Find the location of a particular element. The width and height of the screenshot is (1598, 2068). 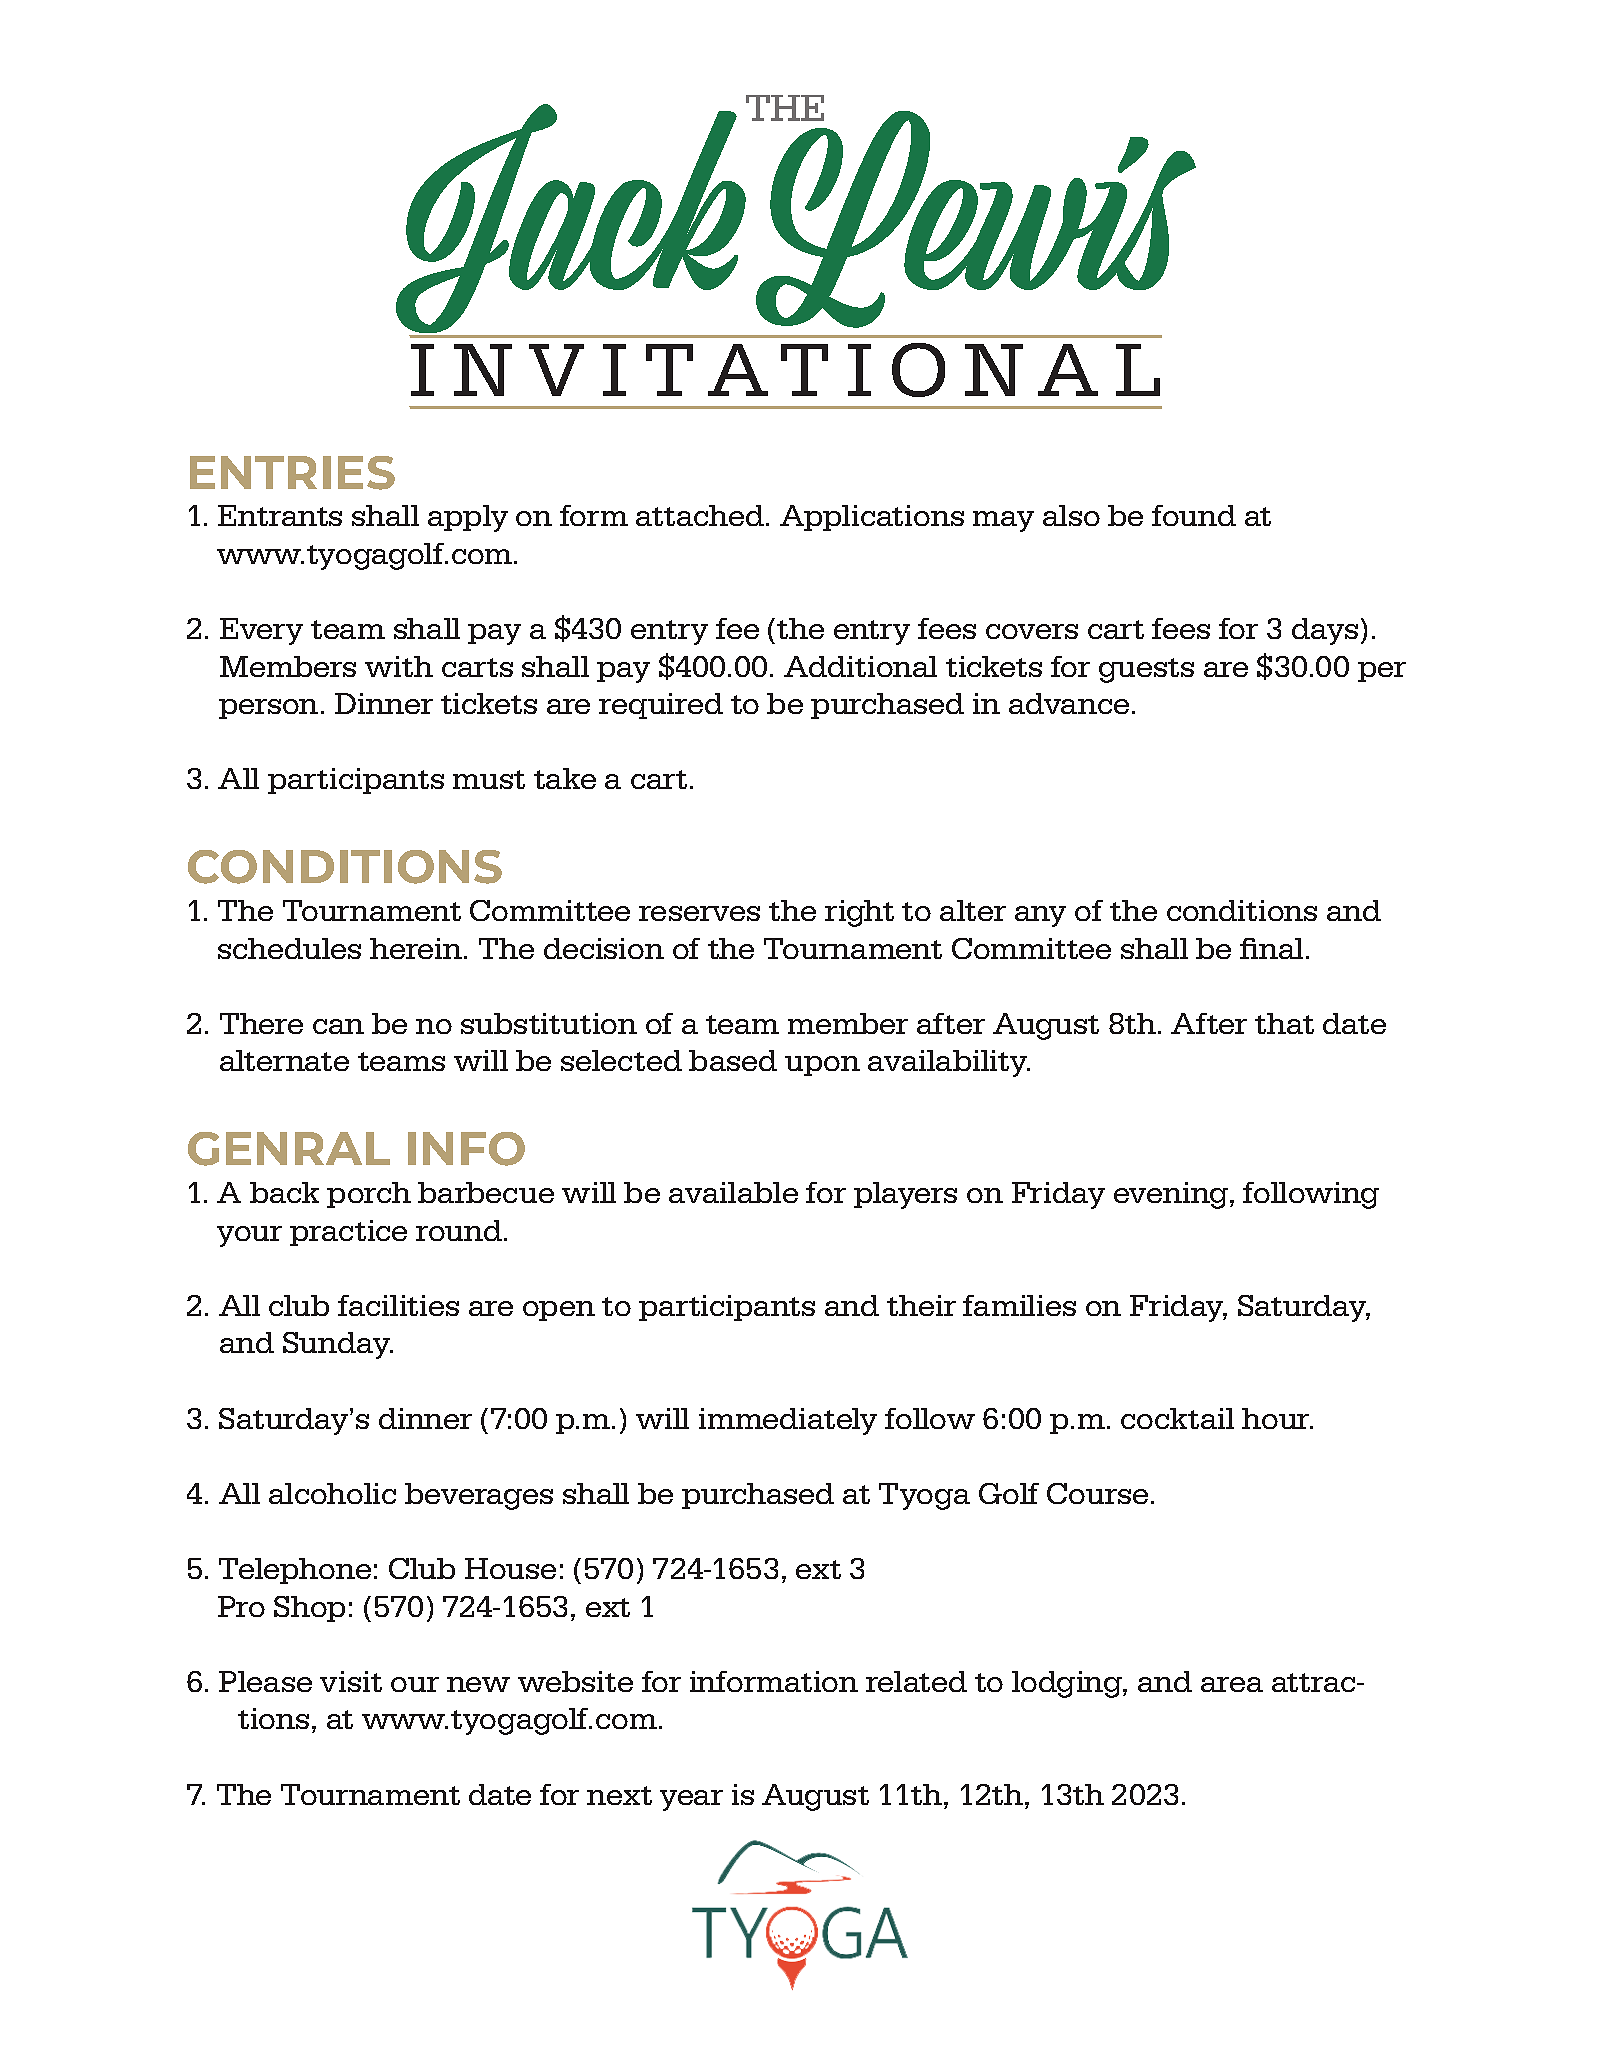

Lewis is located at coordinates (975, 218).
